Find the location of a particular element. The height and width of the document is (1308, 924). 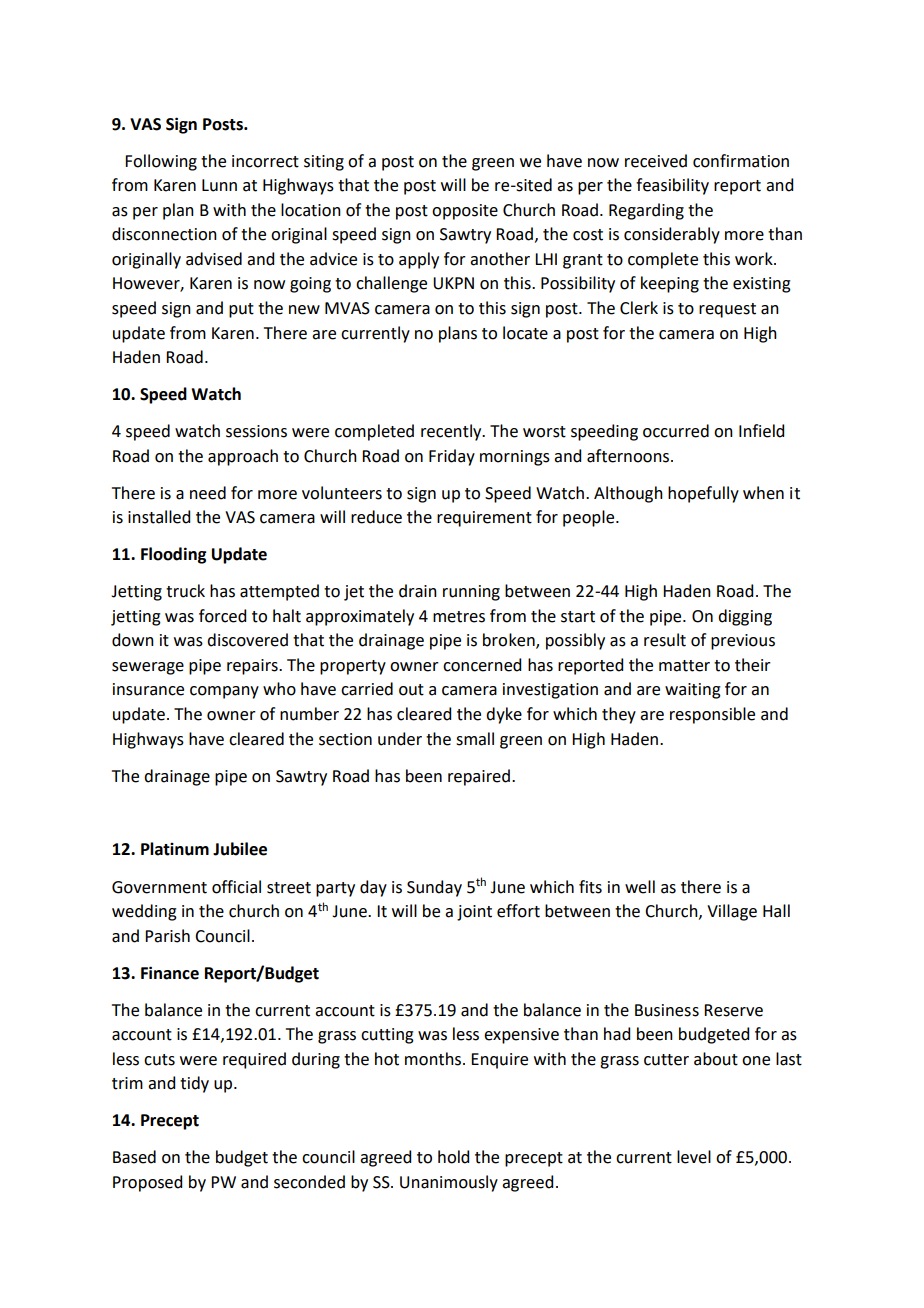

feasibility is located at coordinates (672, 186).
